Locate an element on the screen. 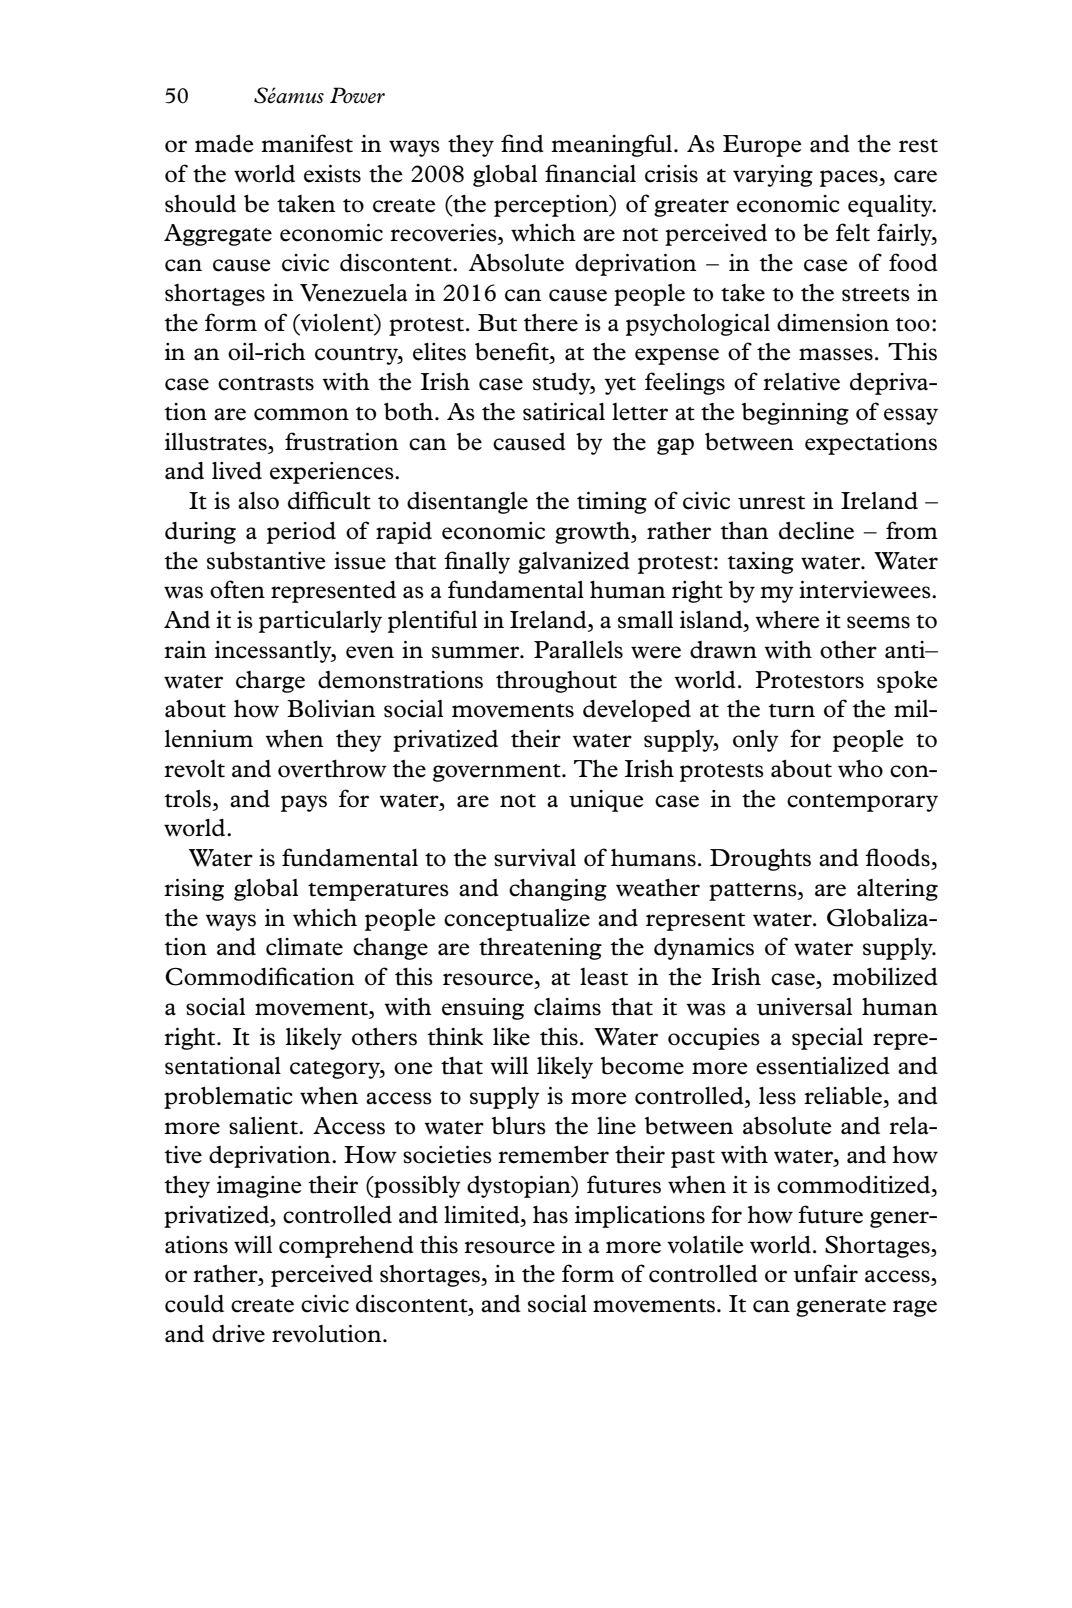 The width and height of the screenshot is (1072, 1608). rising is located at coordinates (194, 890).
